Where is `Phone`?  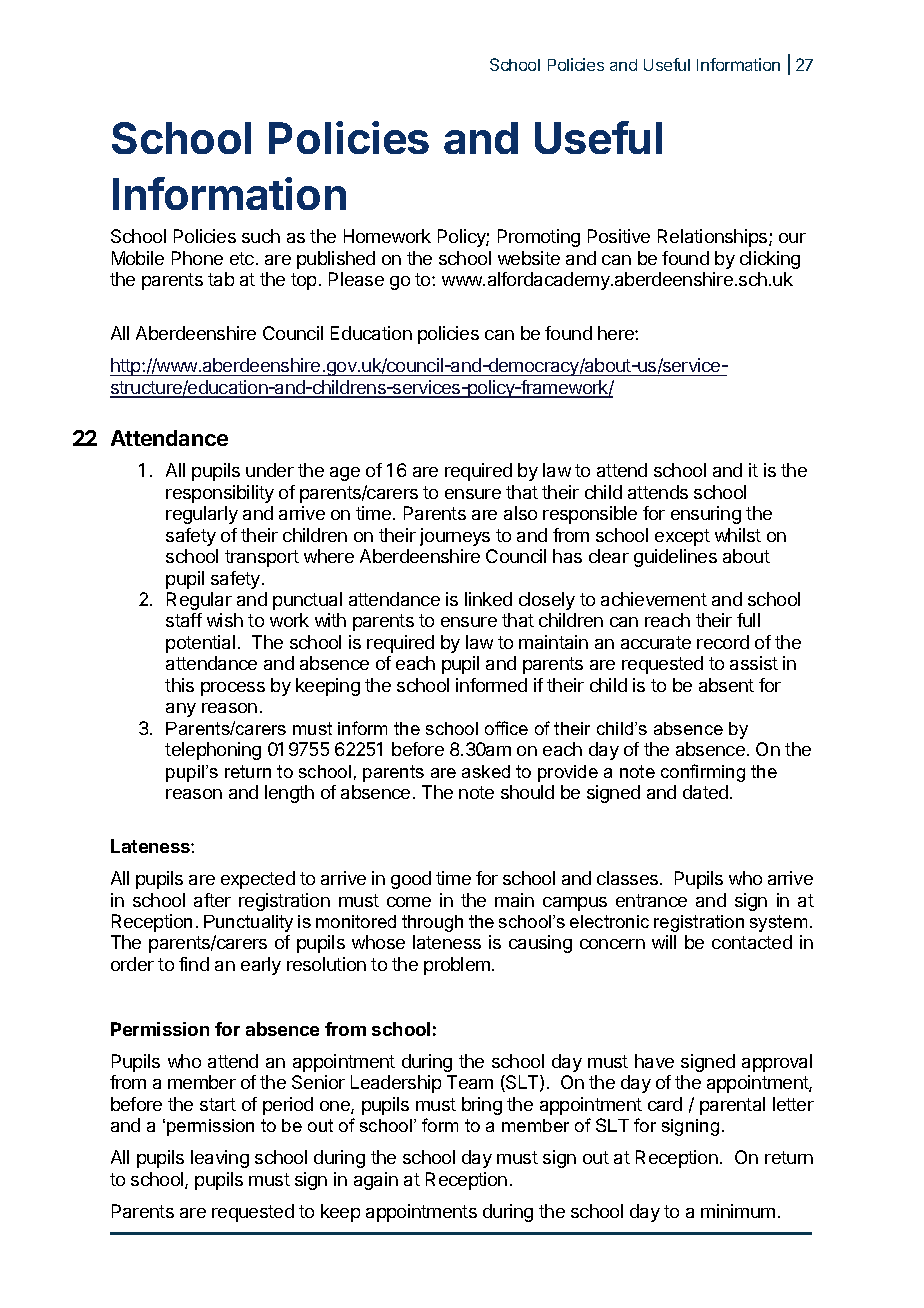
Phone is located at coordinates (197, 258).
